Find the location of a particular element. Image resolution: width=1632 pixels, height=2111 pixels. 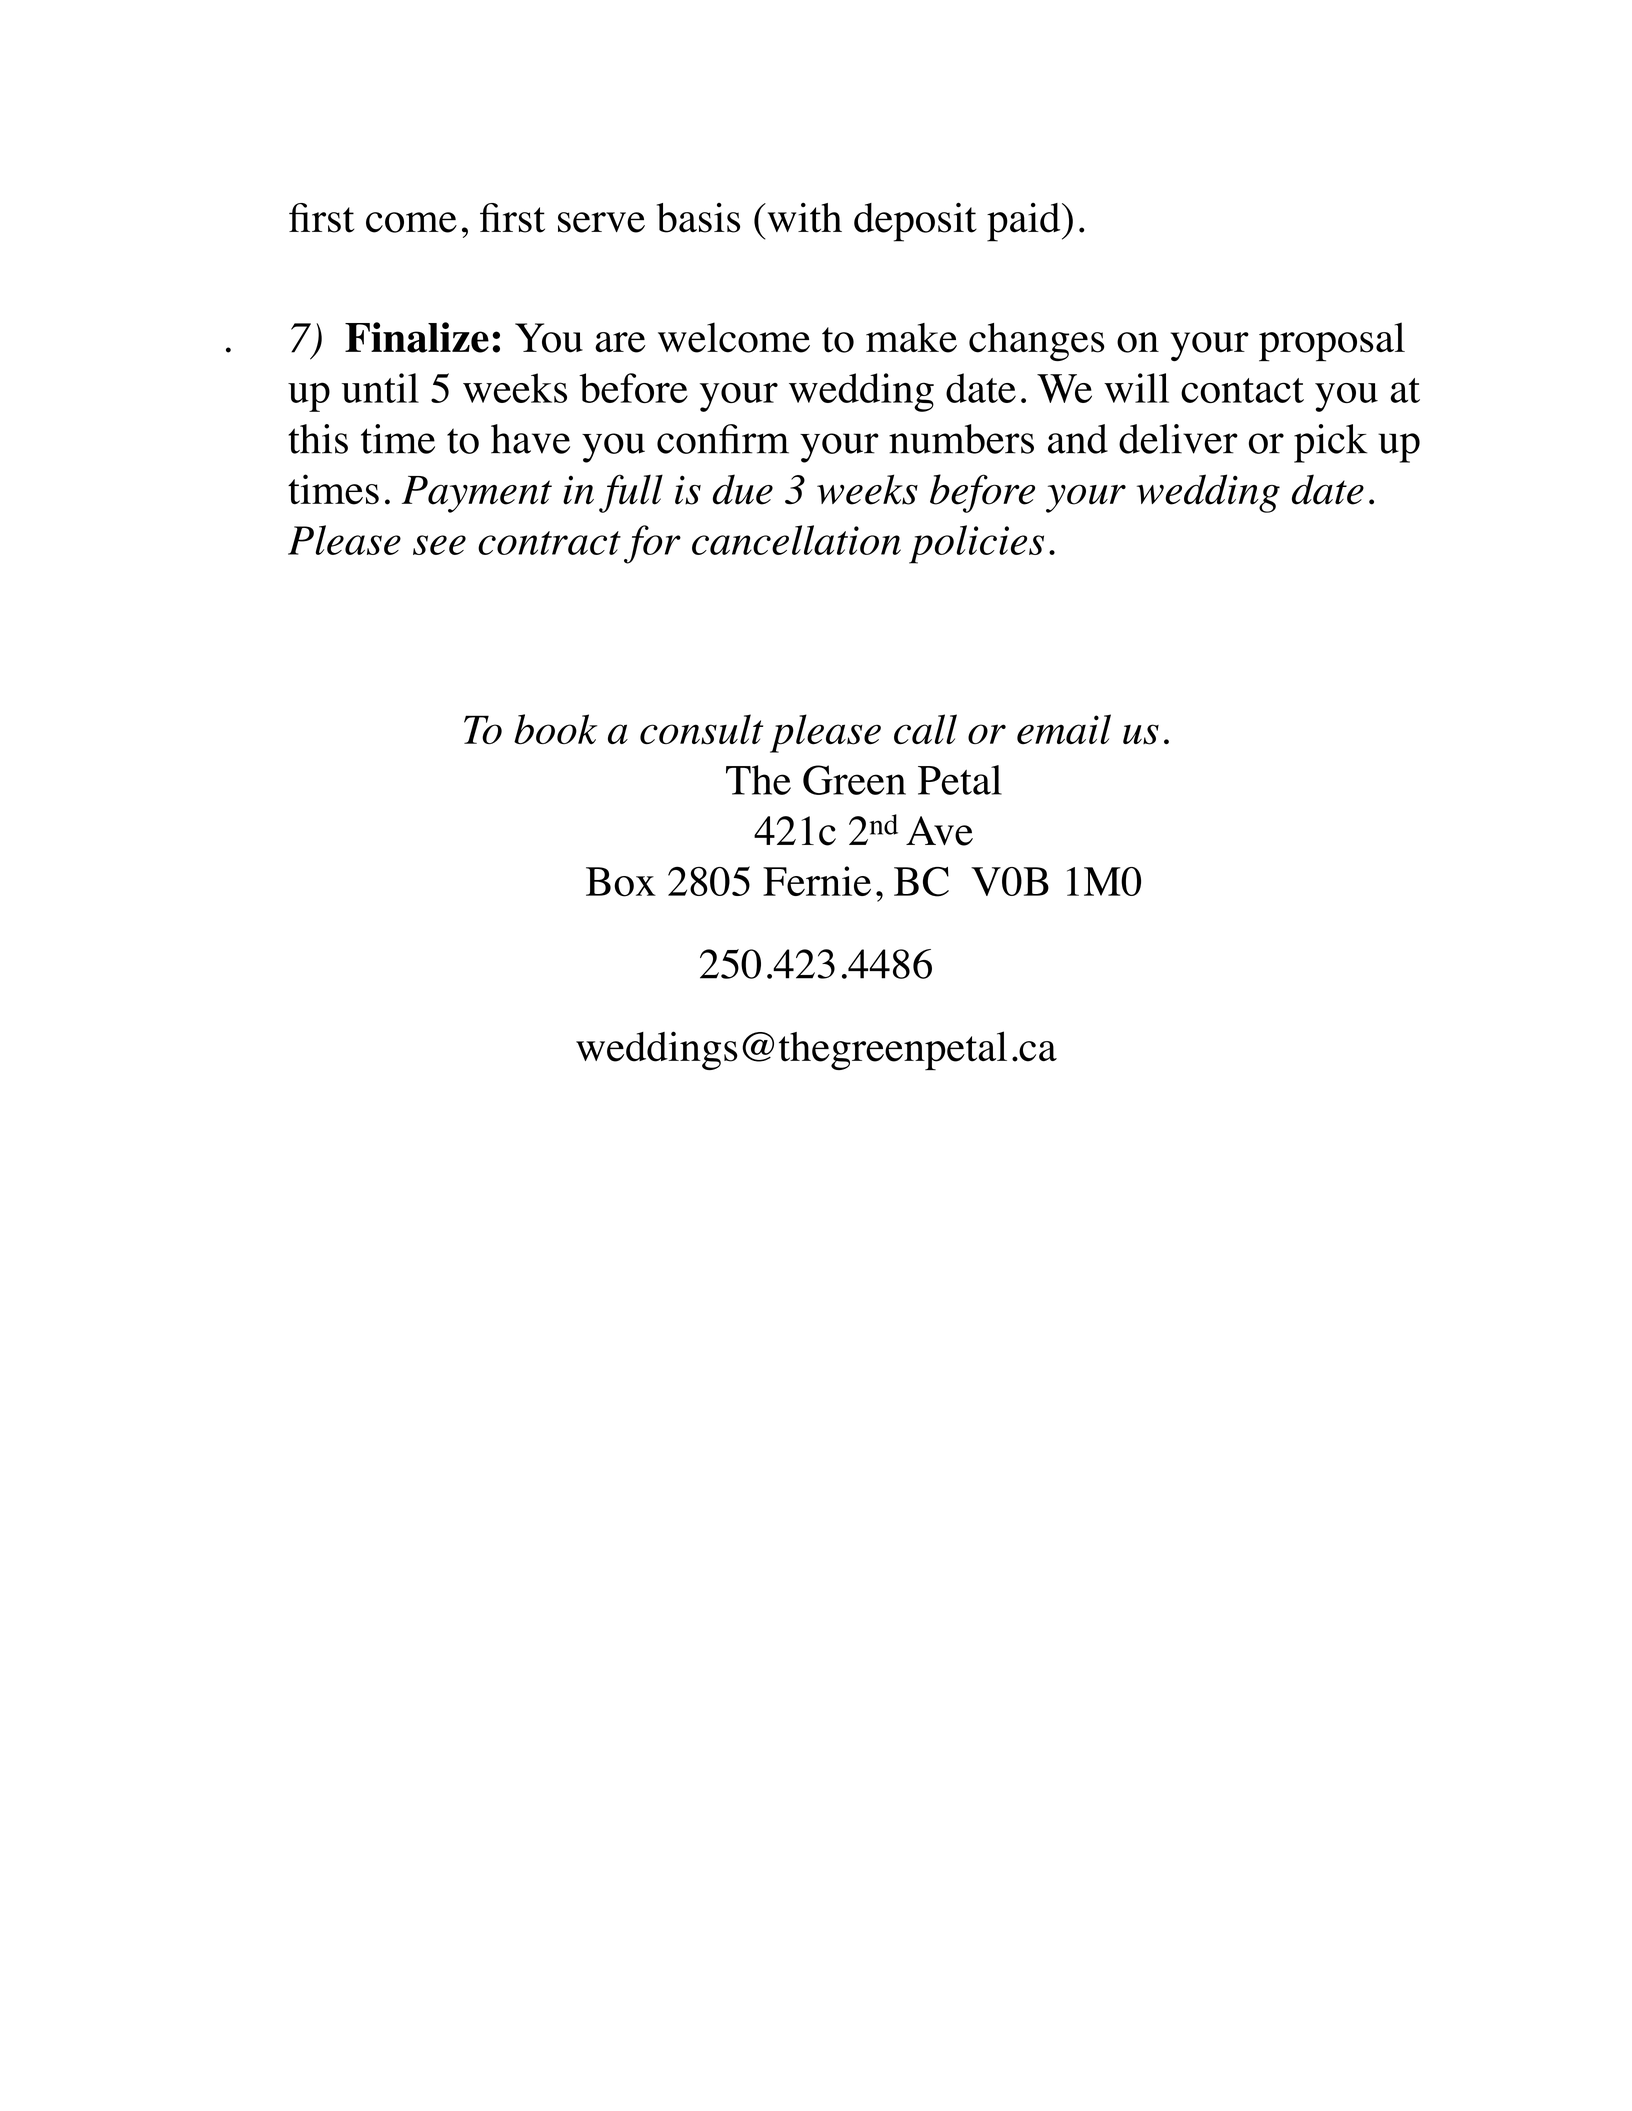

paid is located at coordinates (1025, 222).
